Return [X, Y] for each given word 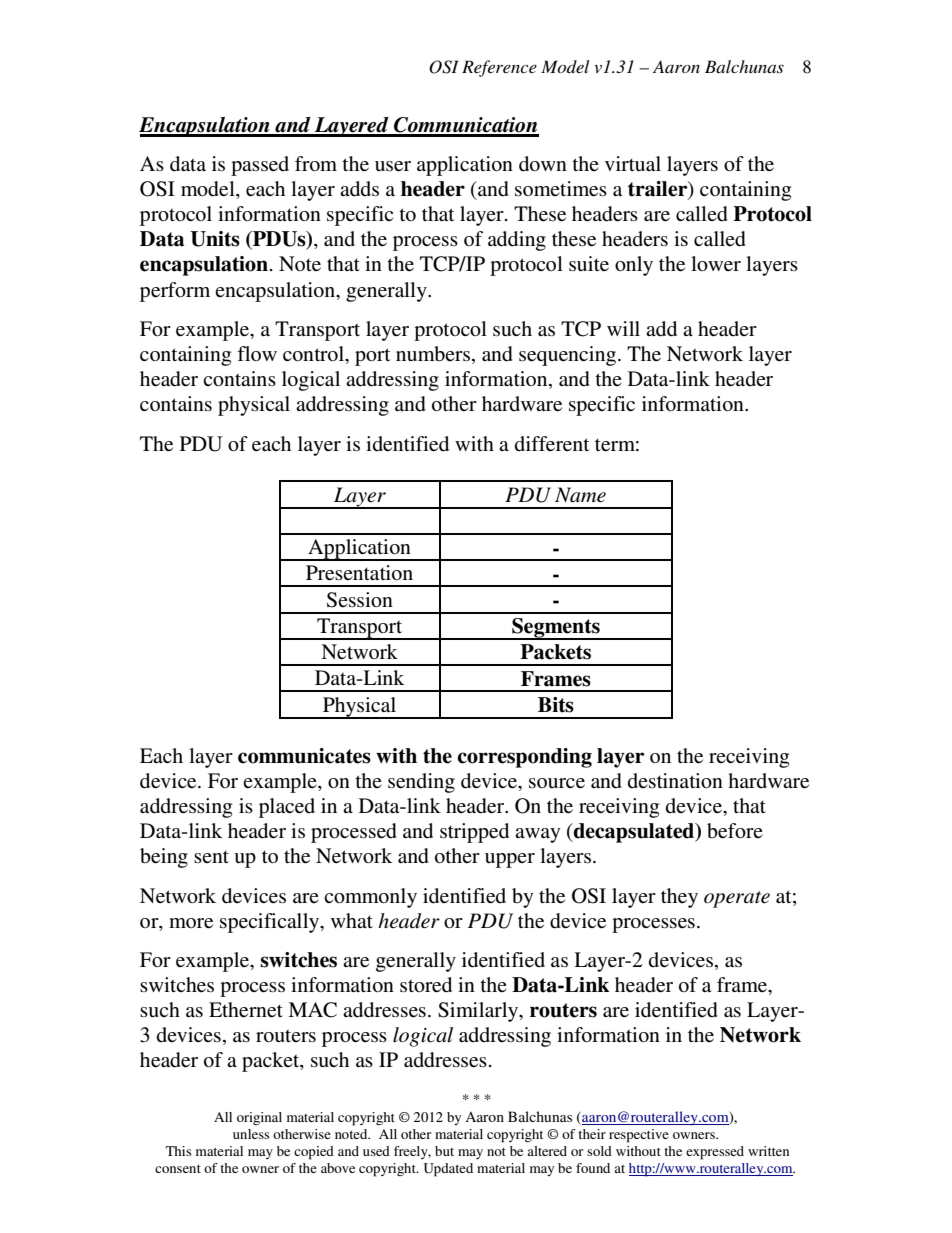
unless [251, 1134]
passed [260, 166]
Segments [556, 629]
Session [360, 600]
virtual [633, 163]
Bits [556, 705]
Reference [499, 68]
